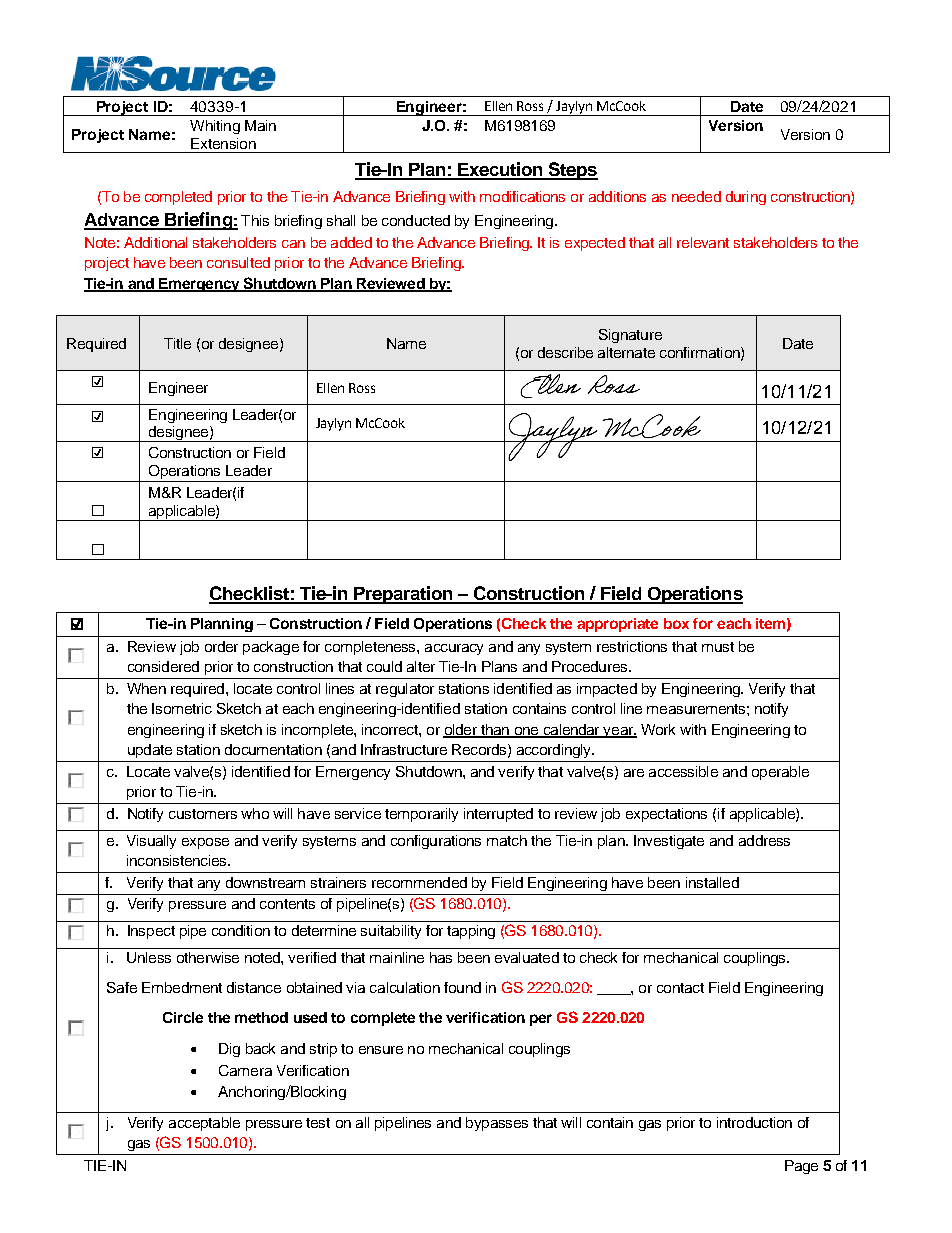  Describe the element at coordinates (696, 196) in the screenshot. I see `needed` at that location.
